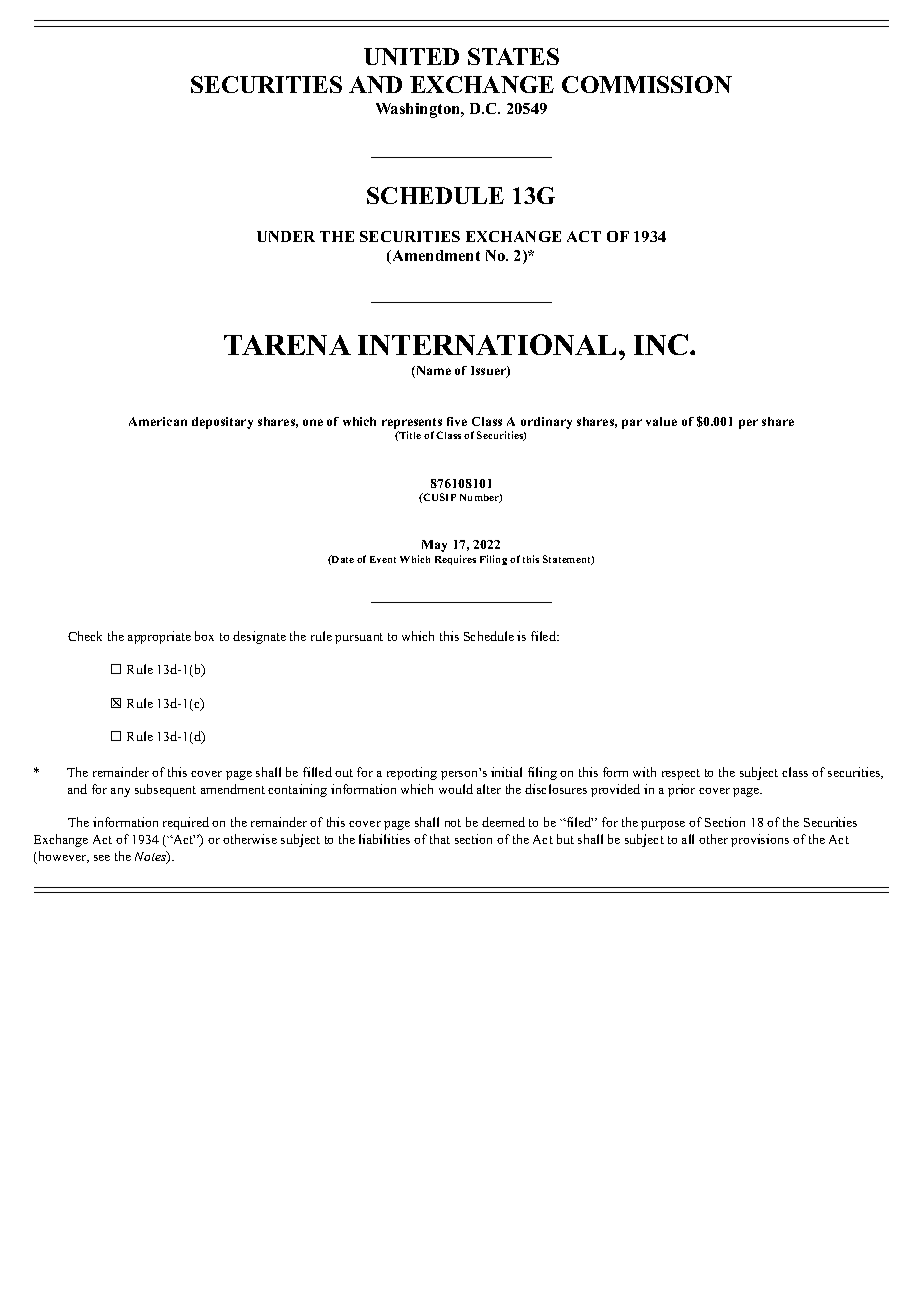  Describe the element at coordinates (159, 637) in the screenshot. I see `appropriate` at that location.
